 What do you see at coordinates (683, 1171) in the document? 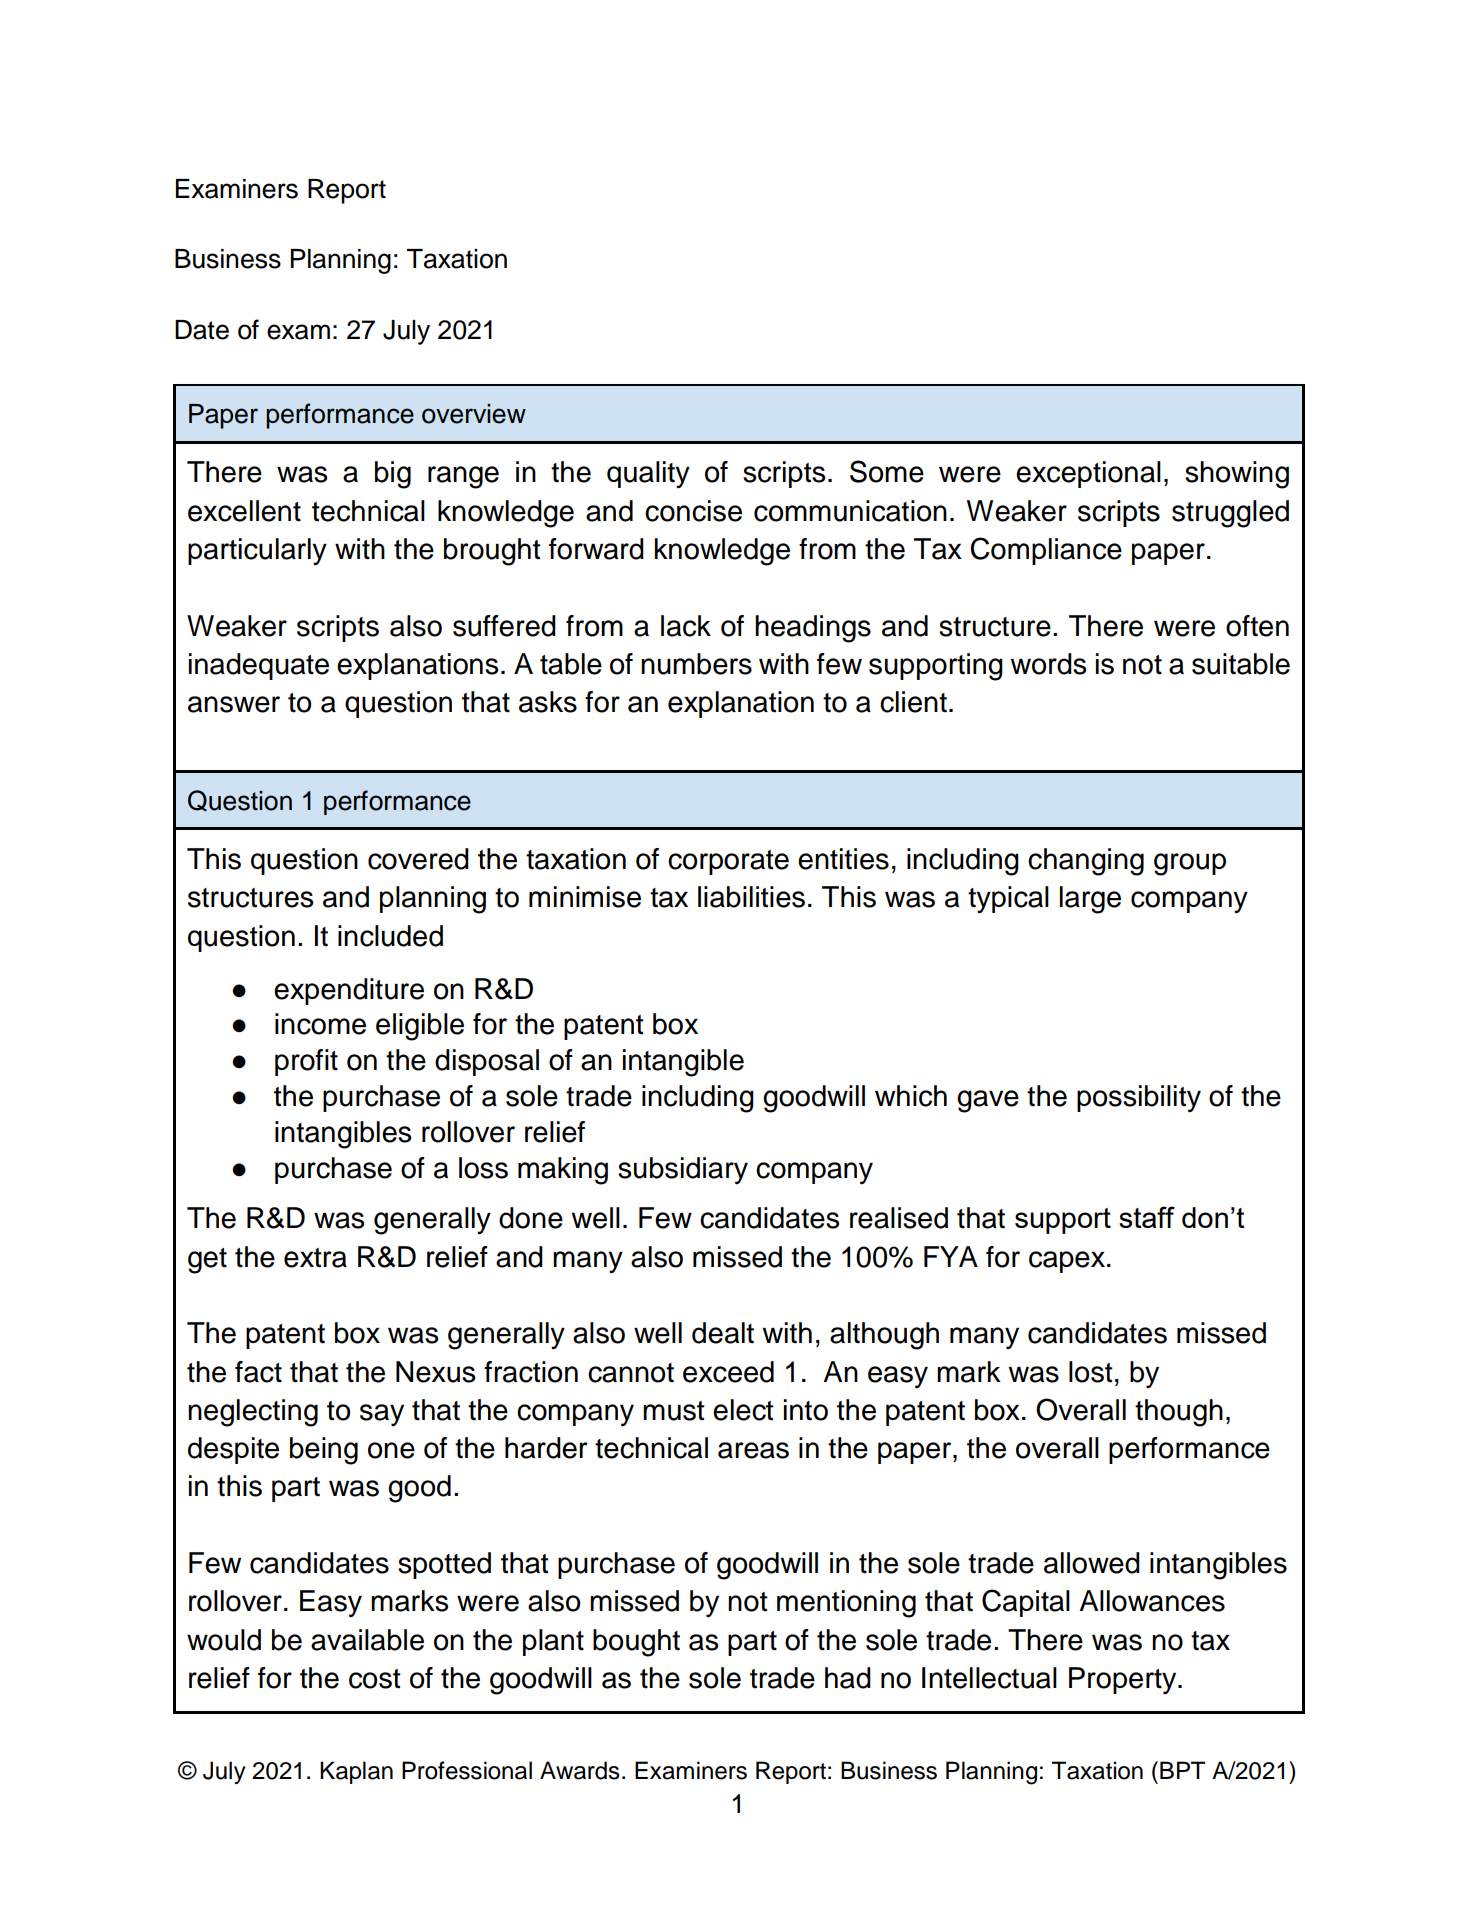
I see `subsidiary` at bounding box center [683, 1171].
